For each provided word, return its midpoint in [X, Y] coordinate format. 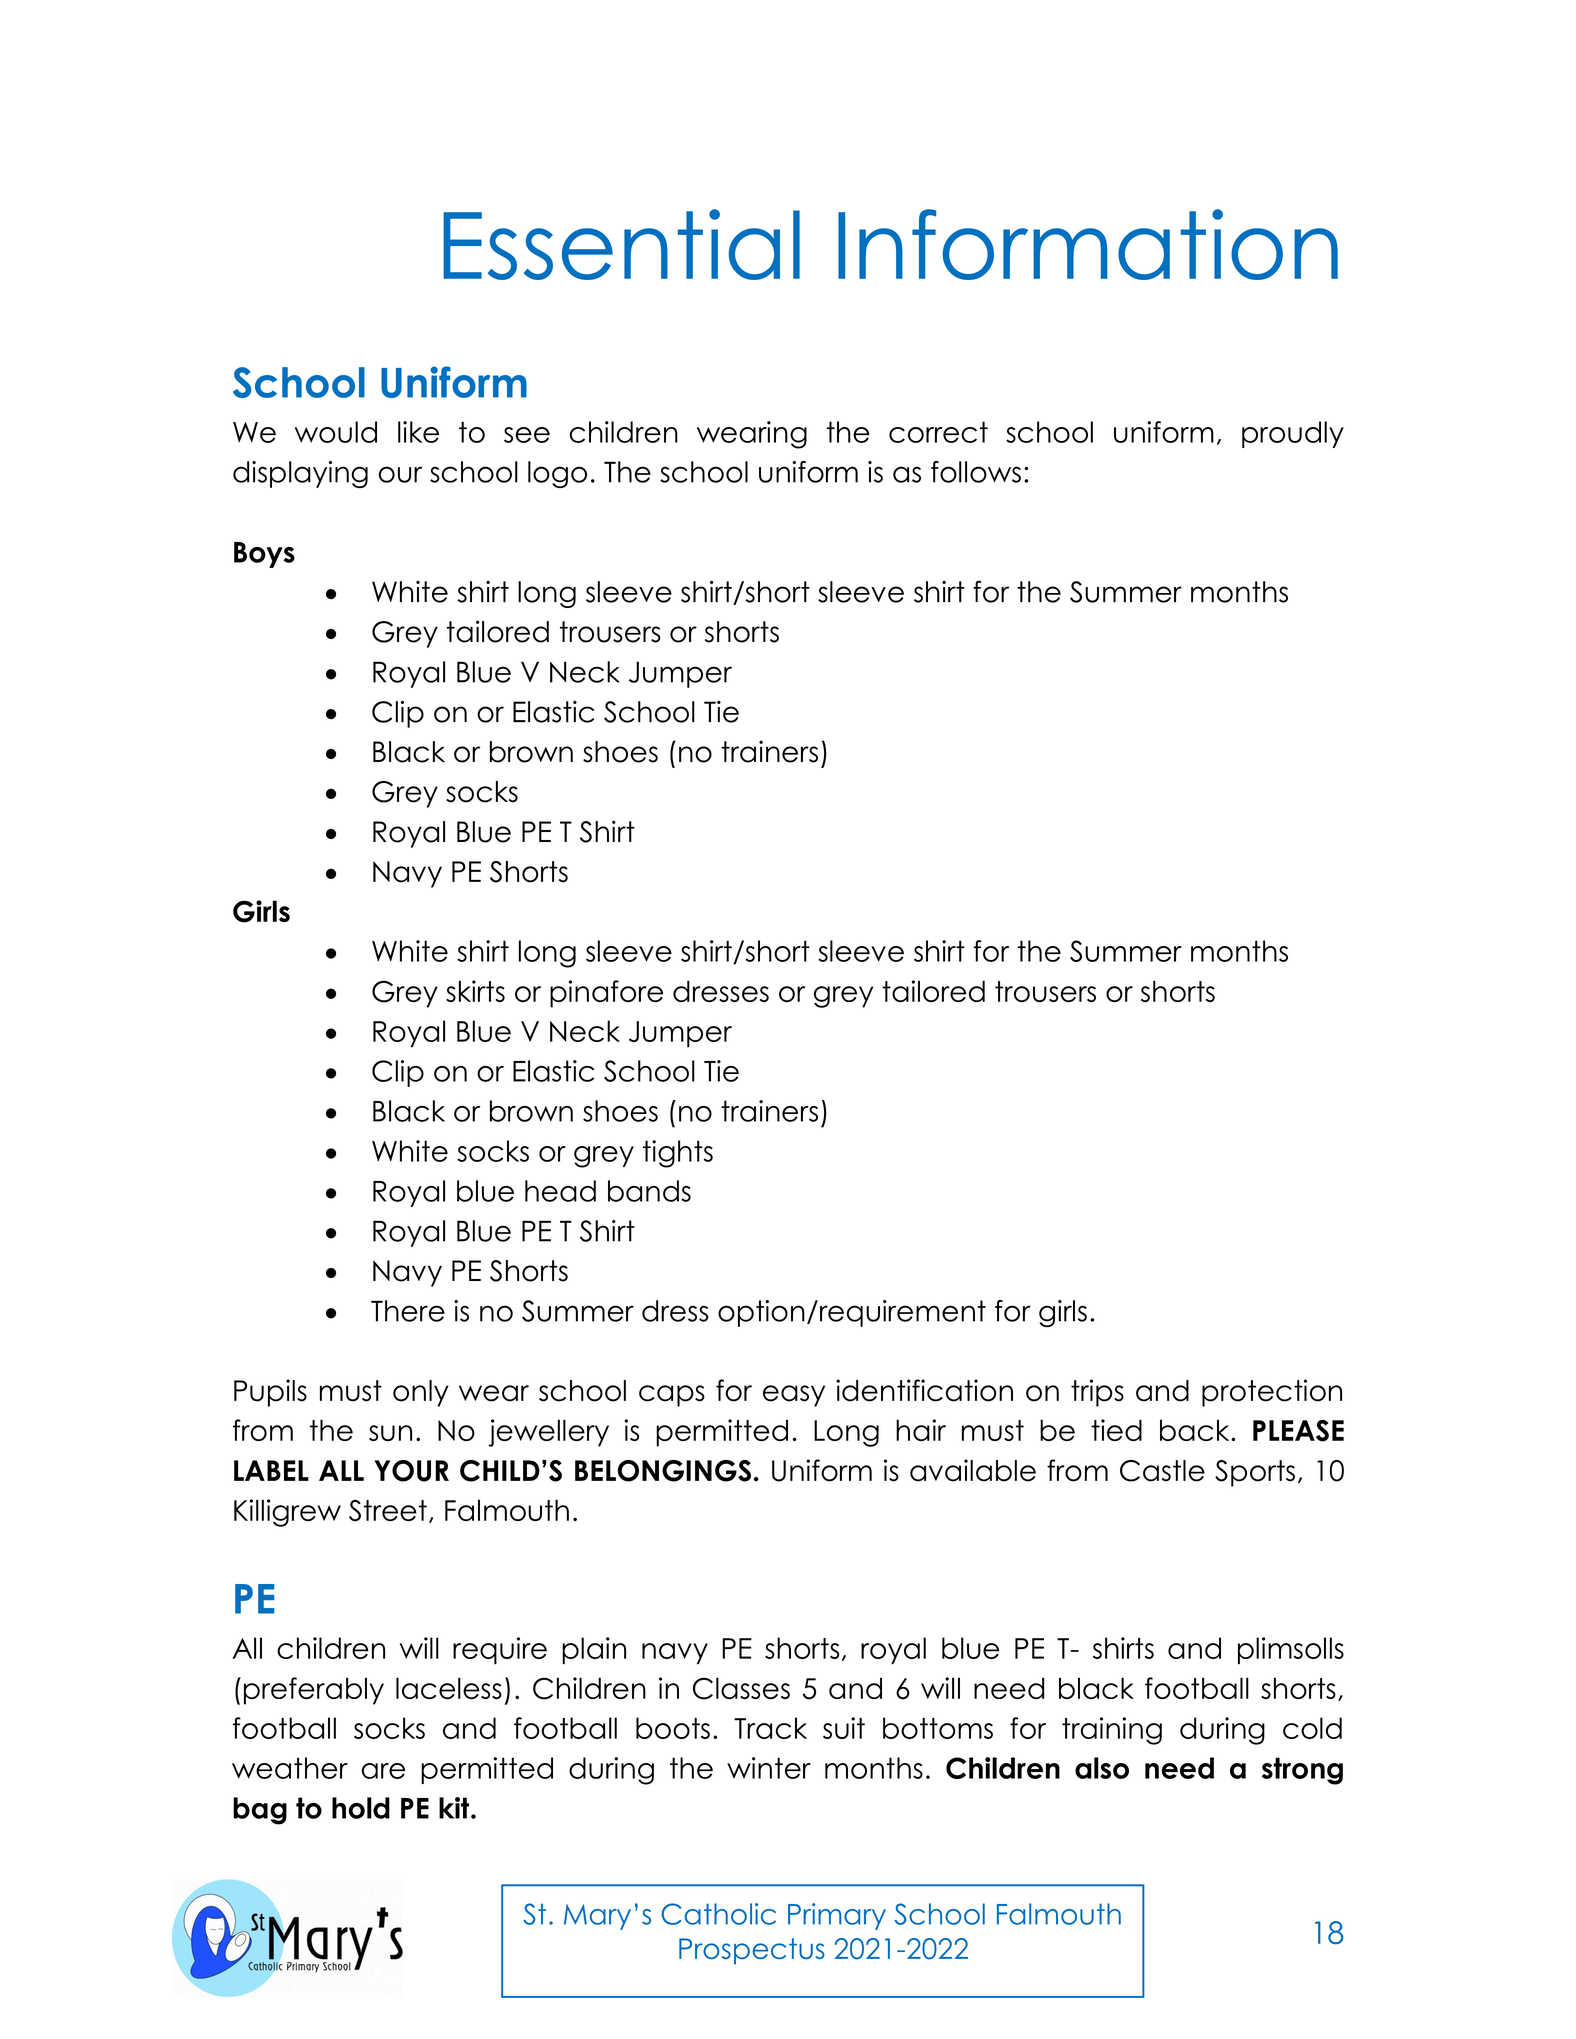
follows [976, 472]
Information [1088, 244]
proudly [1293, 434]
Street [388, 1510]
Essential [621, 244]
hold [361, 1808]
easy [794, 1396]
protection [1272, 1393]
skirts [475, 991]
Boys [264, 555]
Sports [1255, 1473]
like [418, 432]
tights [678, 1154]
